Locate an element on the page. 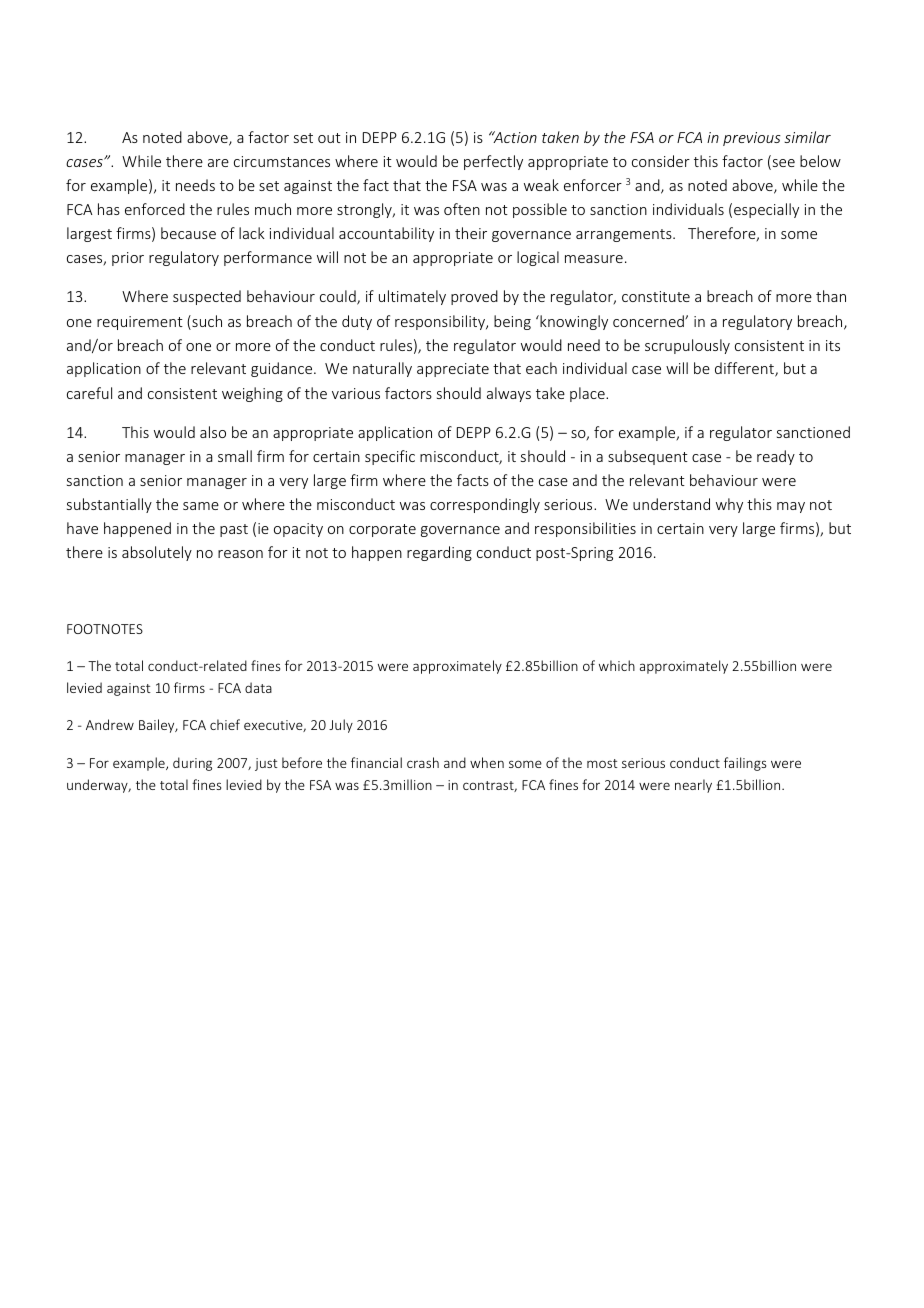 The height and width of the document is (1308, 924). different is located at coordinates (745, 369).
